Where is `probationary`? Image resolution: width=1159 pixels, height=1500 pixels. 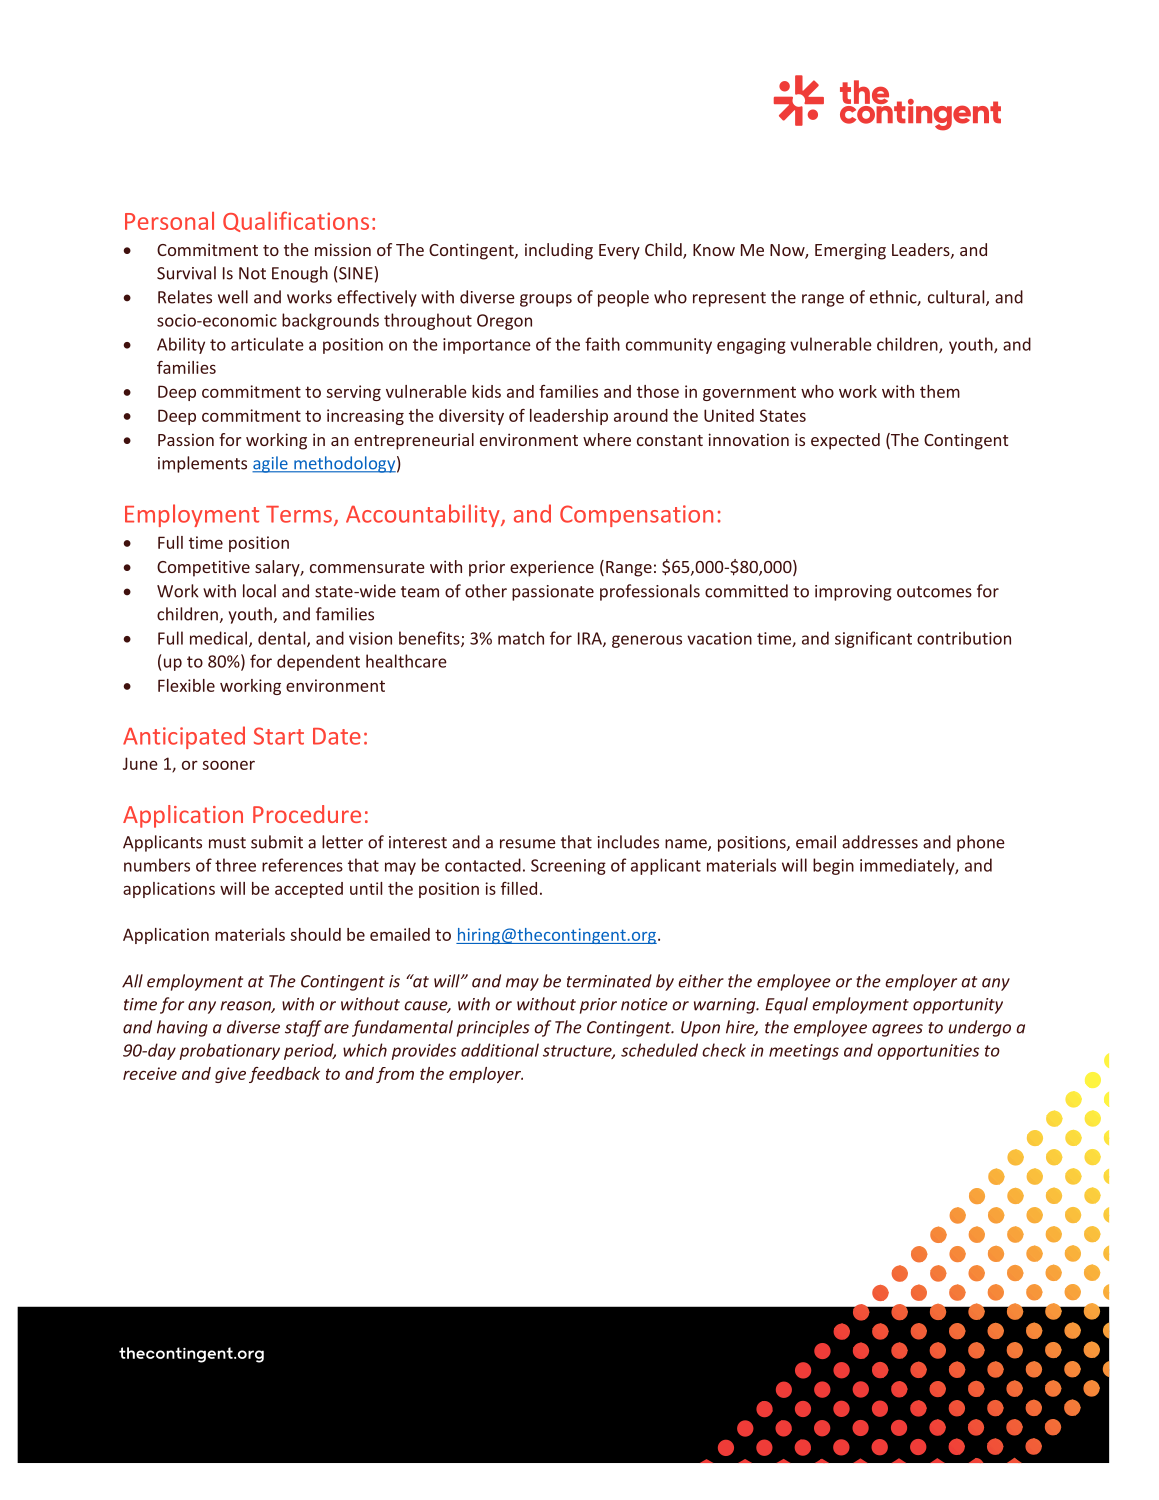
probationary is located at coordinates (229, 1051).
